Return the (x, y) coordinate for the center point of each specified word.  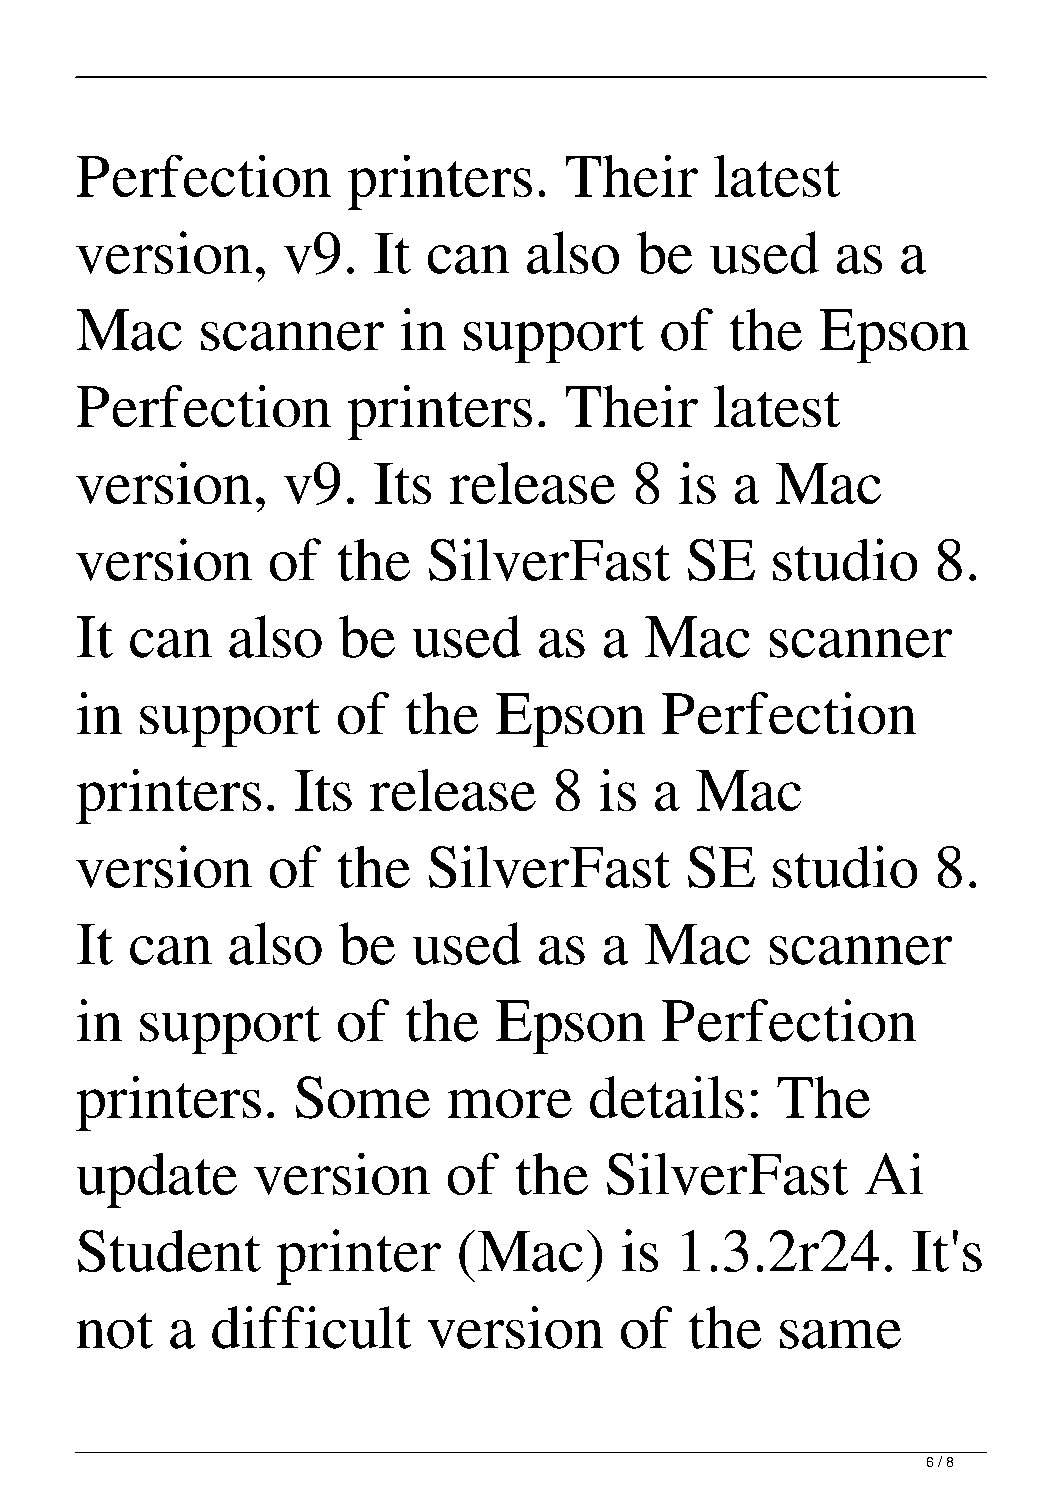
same (840, 1334)
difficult (311, 1327)
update (157, 1180)
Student (169, 1251)
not (115, 1331)
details (667, 1097)
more (510, 1103)
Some (363, 1097)
